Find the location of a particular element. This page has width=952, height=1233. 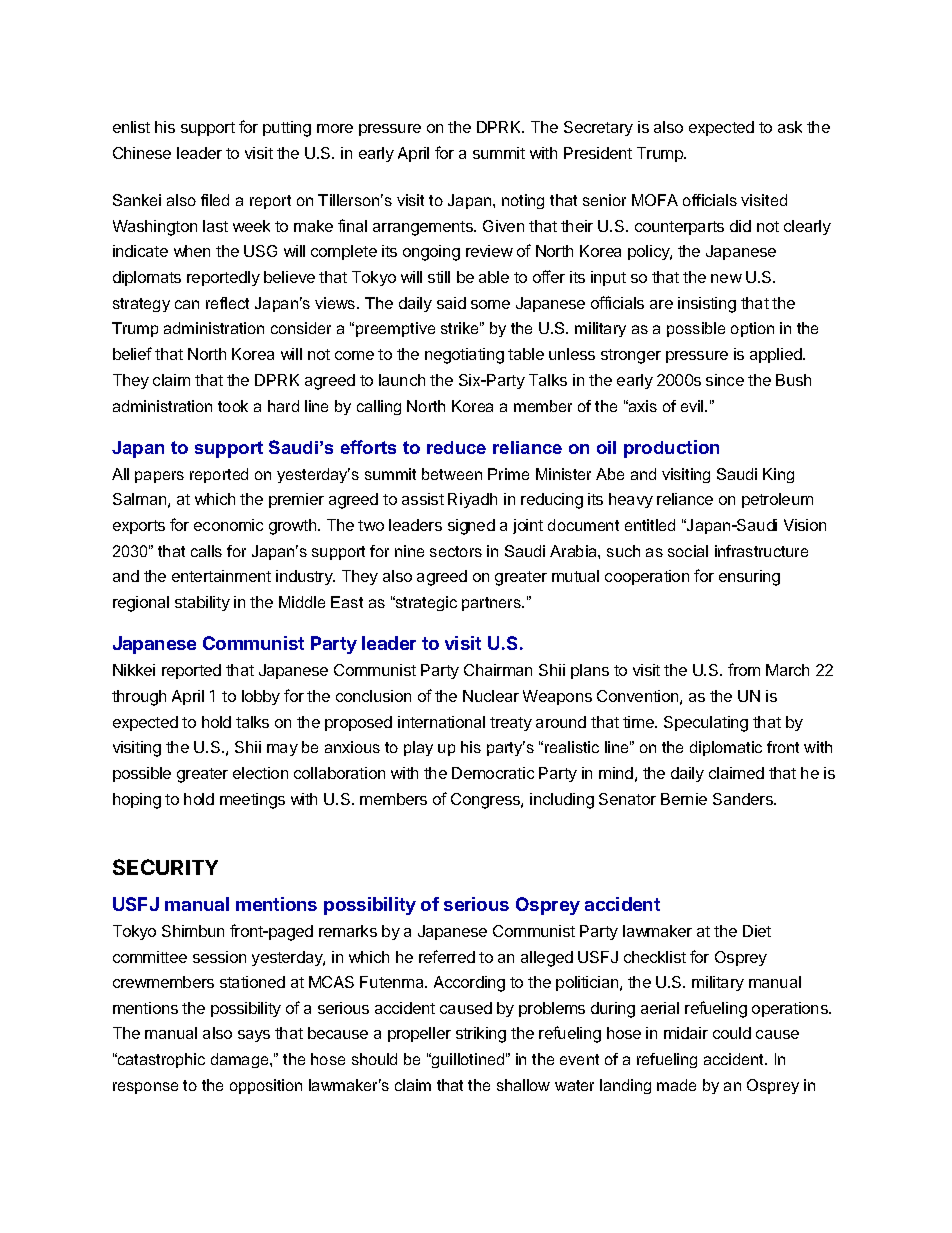

damage is located at coordinates (241, 1060).
